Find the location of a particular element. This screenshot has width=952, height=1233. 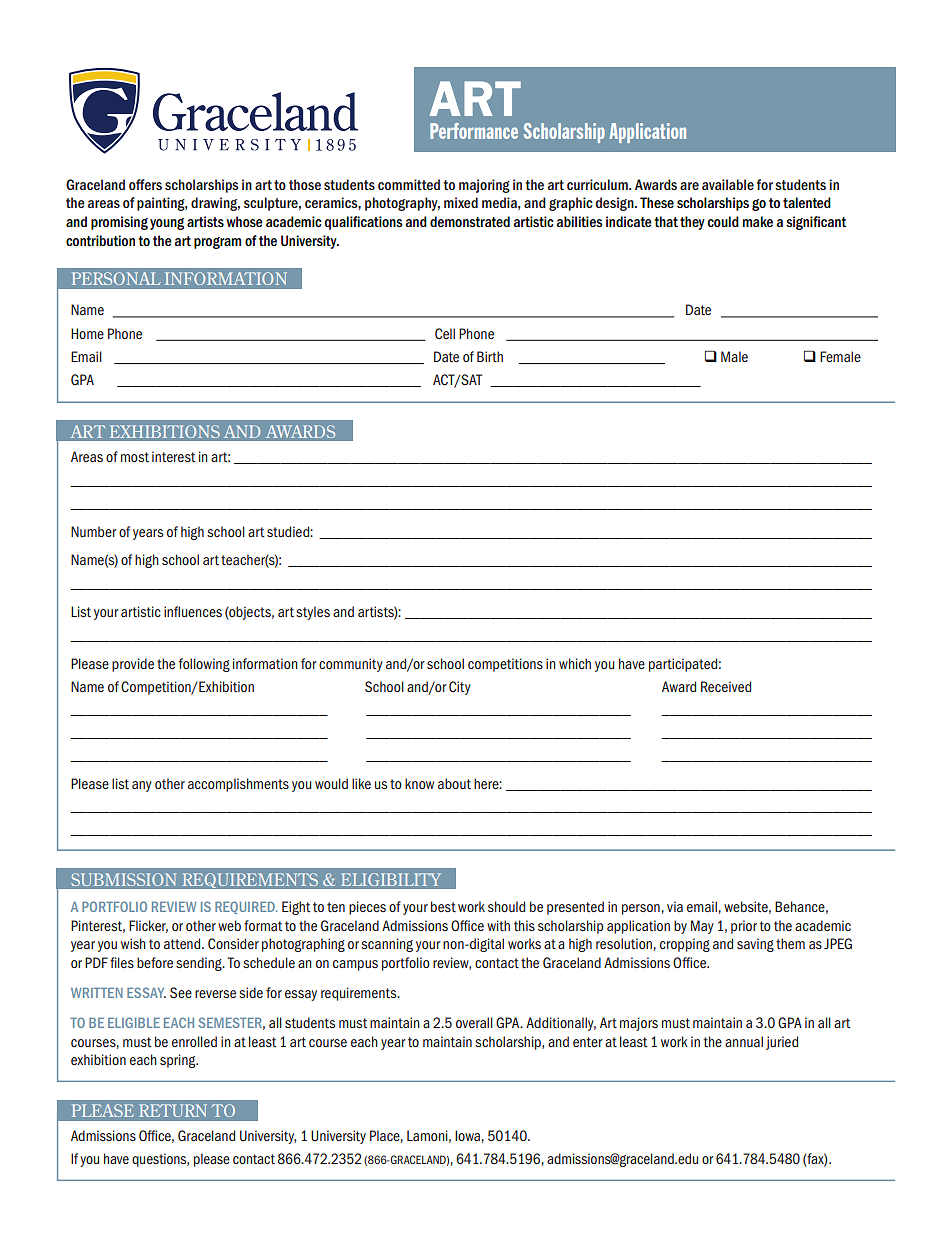

Received is located at coordinates (726, 686).
